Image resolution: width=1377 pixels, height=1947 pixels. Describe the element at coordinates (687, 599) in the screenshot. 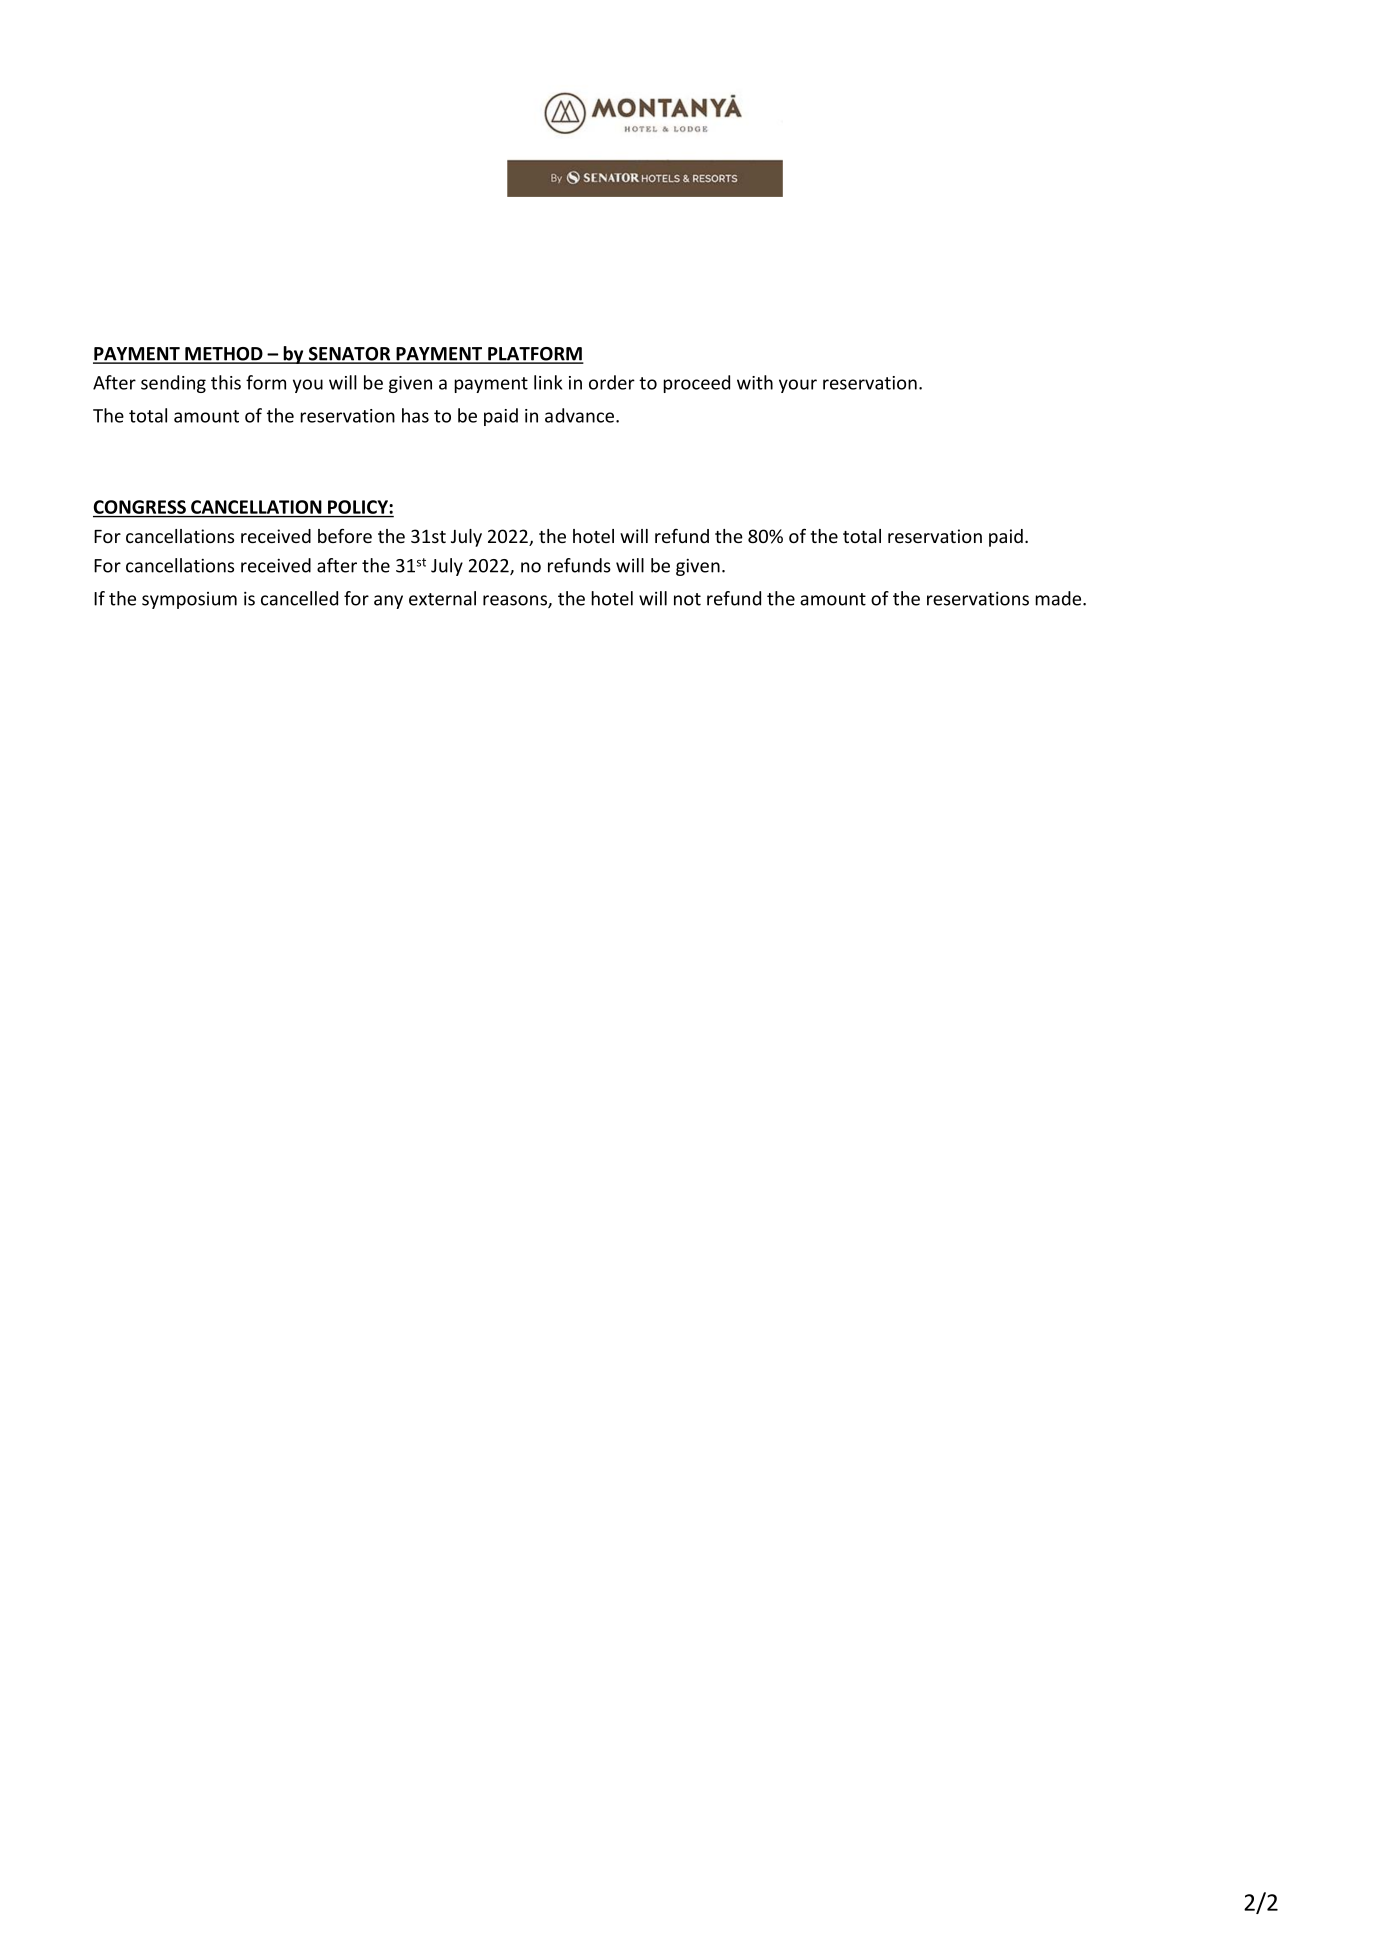

I see `not` at that location.
